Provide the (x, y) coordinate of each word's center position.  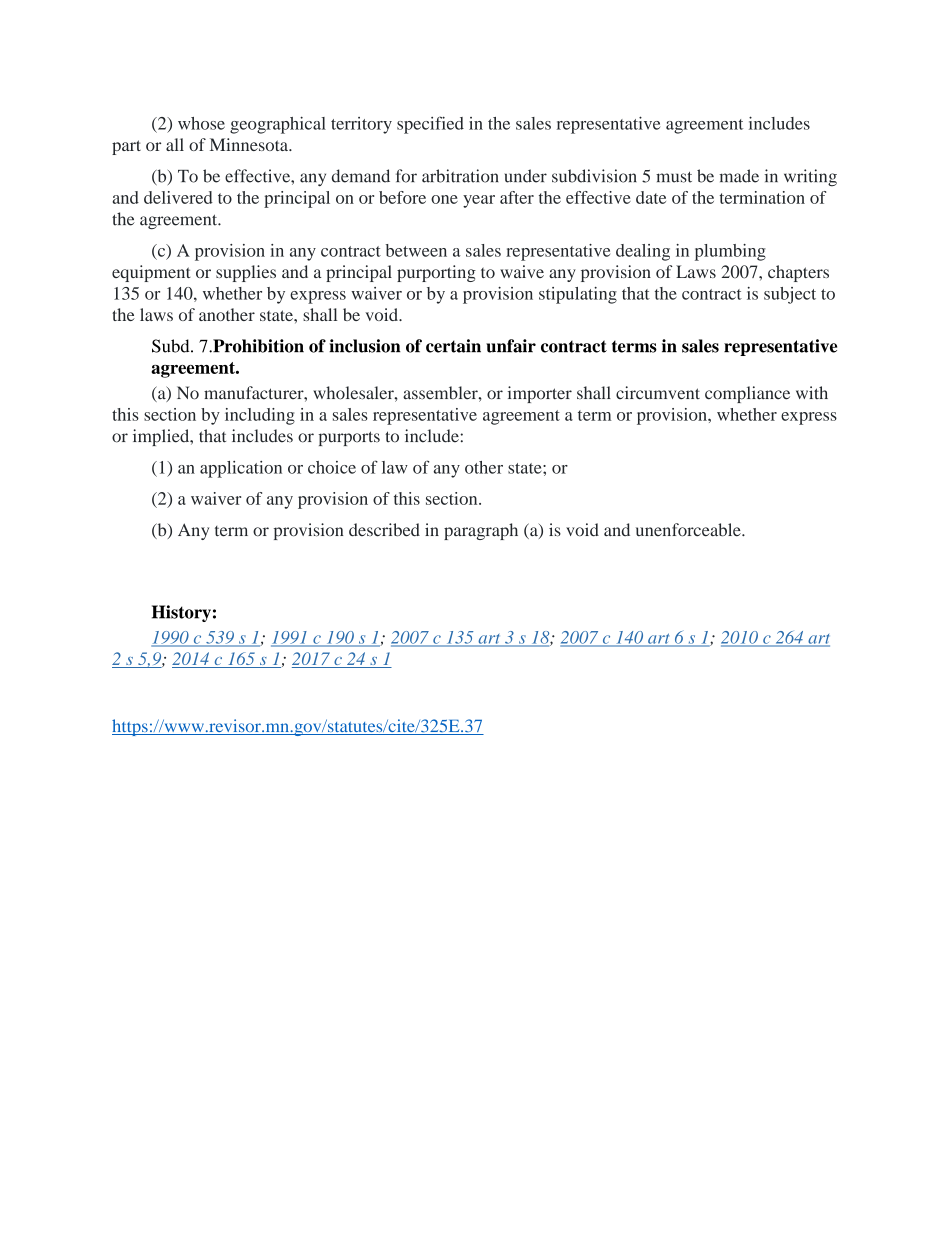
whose (201, 123)
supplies (246, 273)
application (241, 469)
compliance (747, 394)
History (181, 613)
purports (349, 438)
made (739, 176)
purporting (436, 273)
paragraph (481, 531)
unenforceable (689, 530)
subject (790, 295)
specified (430, 125)
